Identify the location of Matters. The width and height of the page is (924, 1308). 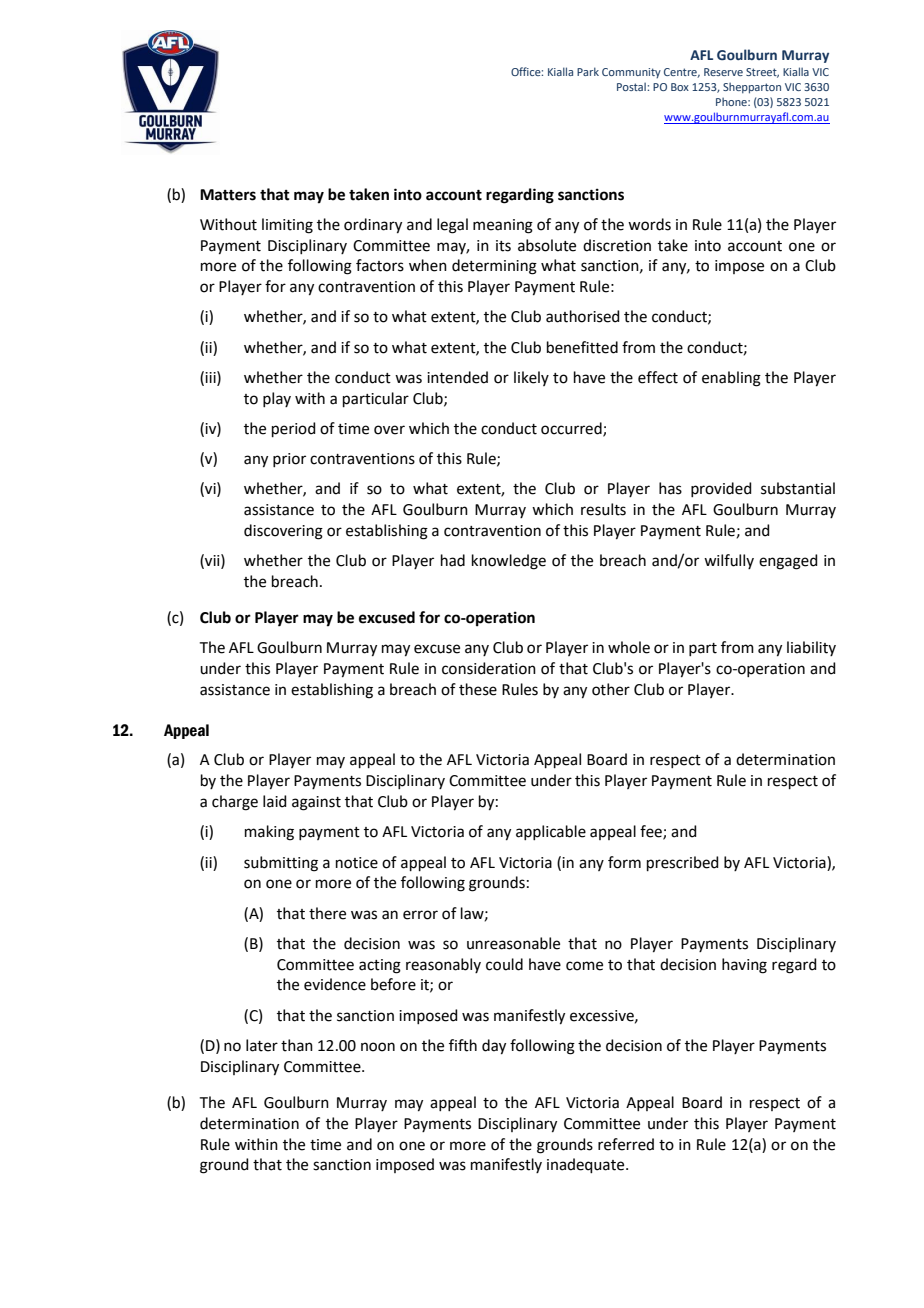
(228, 195).
